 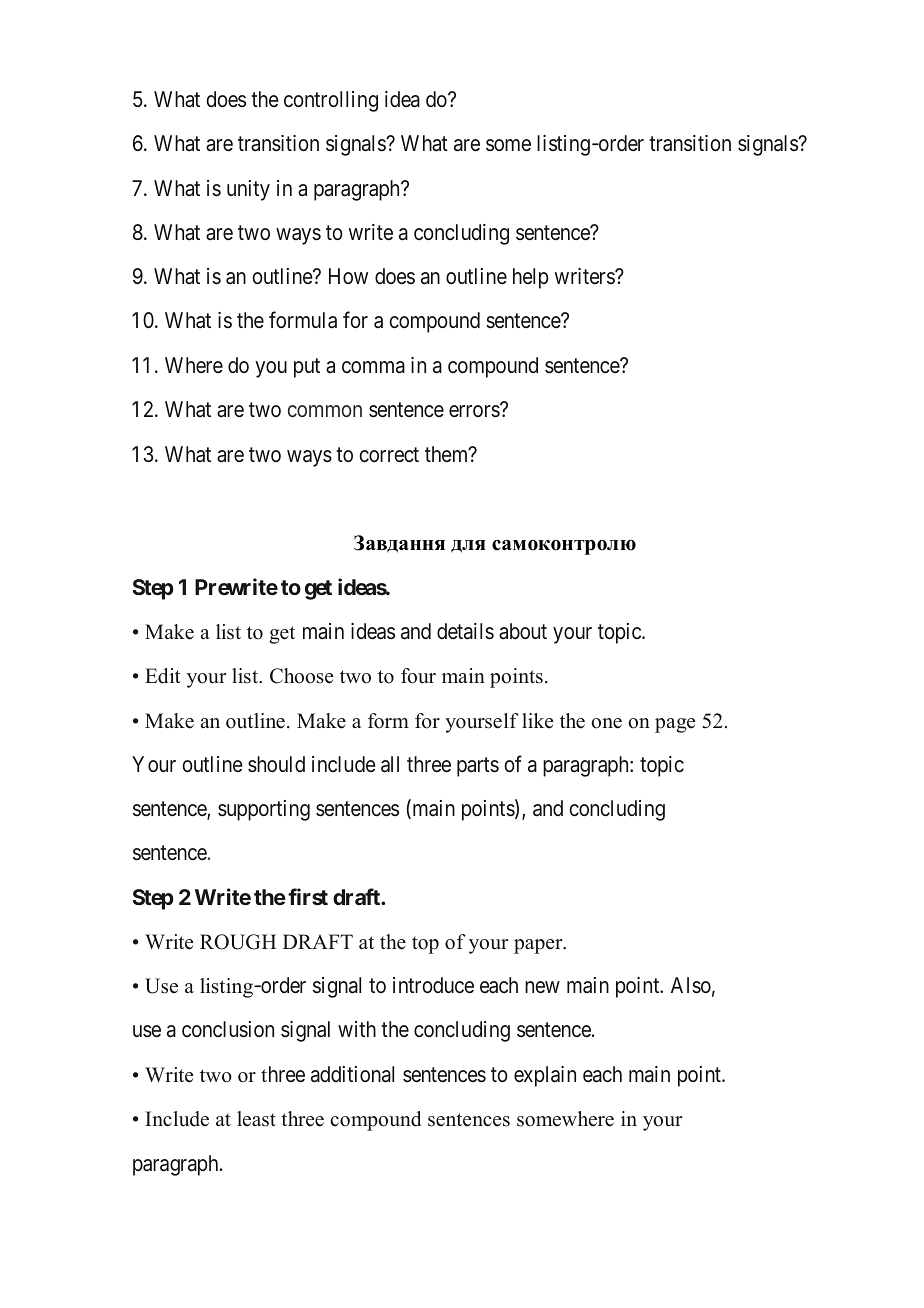 I want to click on errors, so click(x=474, y=411).
